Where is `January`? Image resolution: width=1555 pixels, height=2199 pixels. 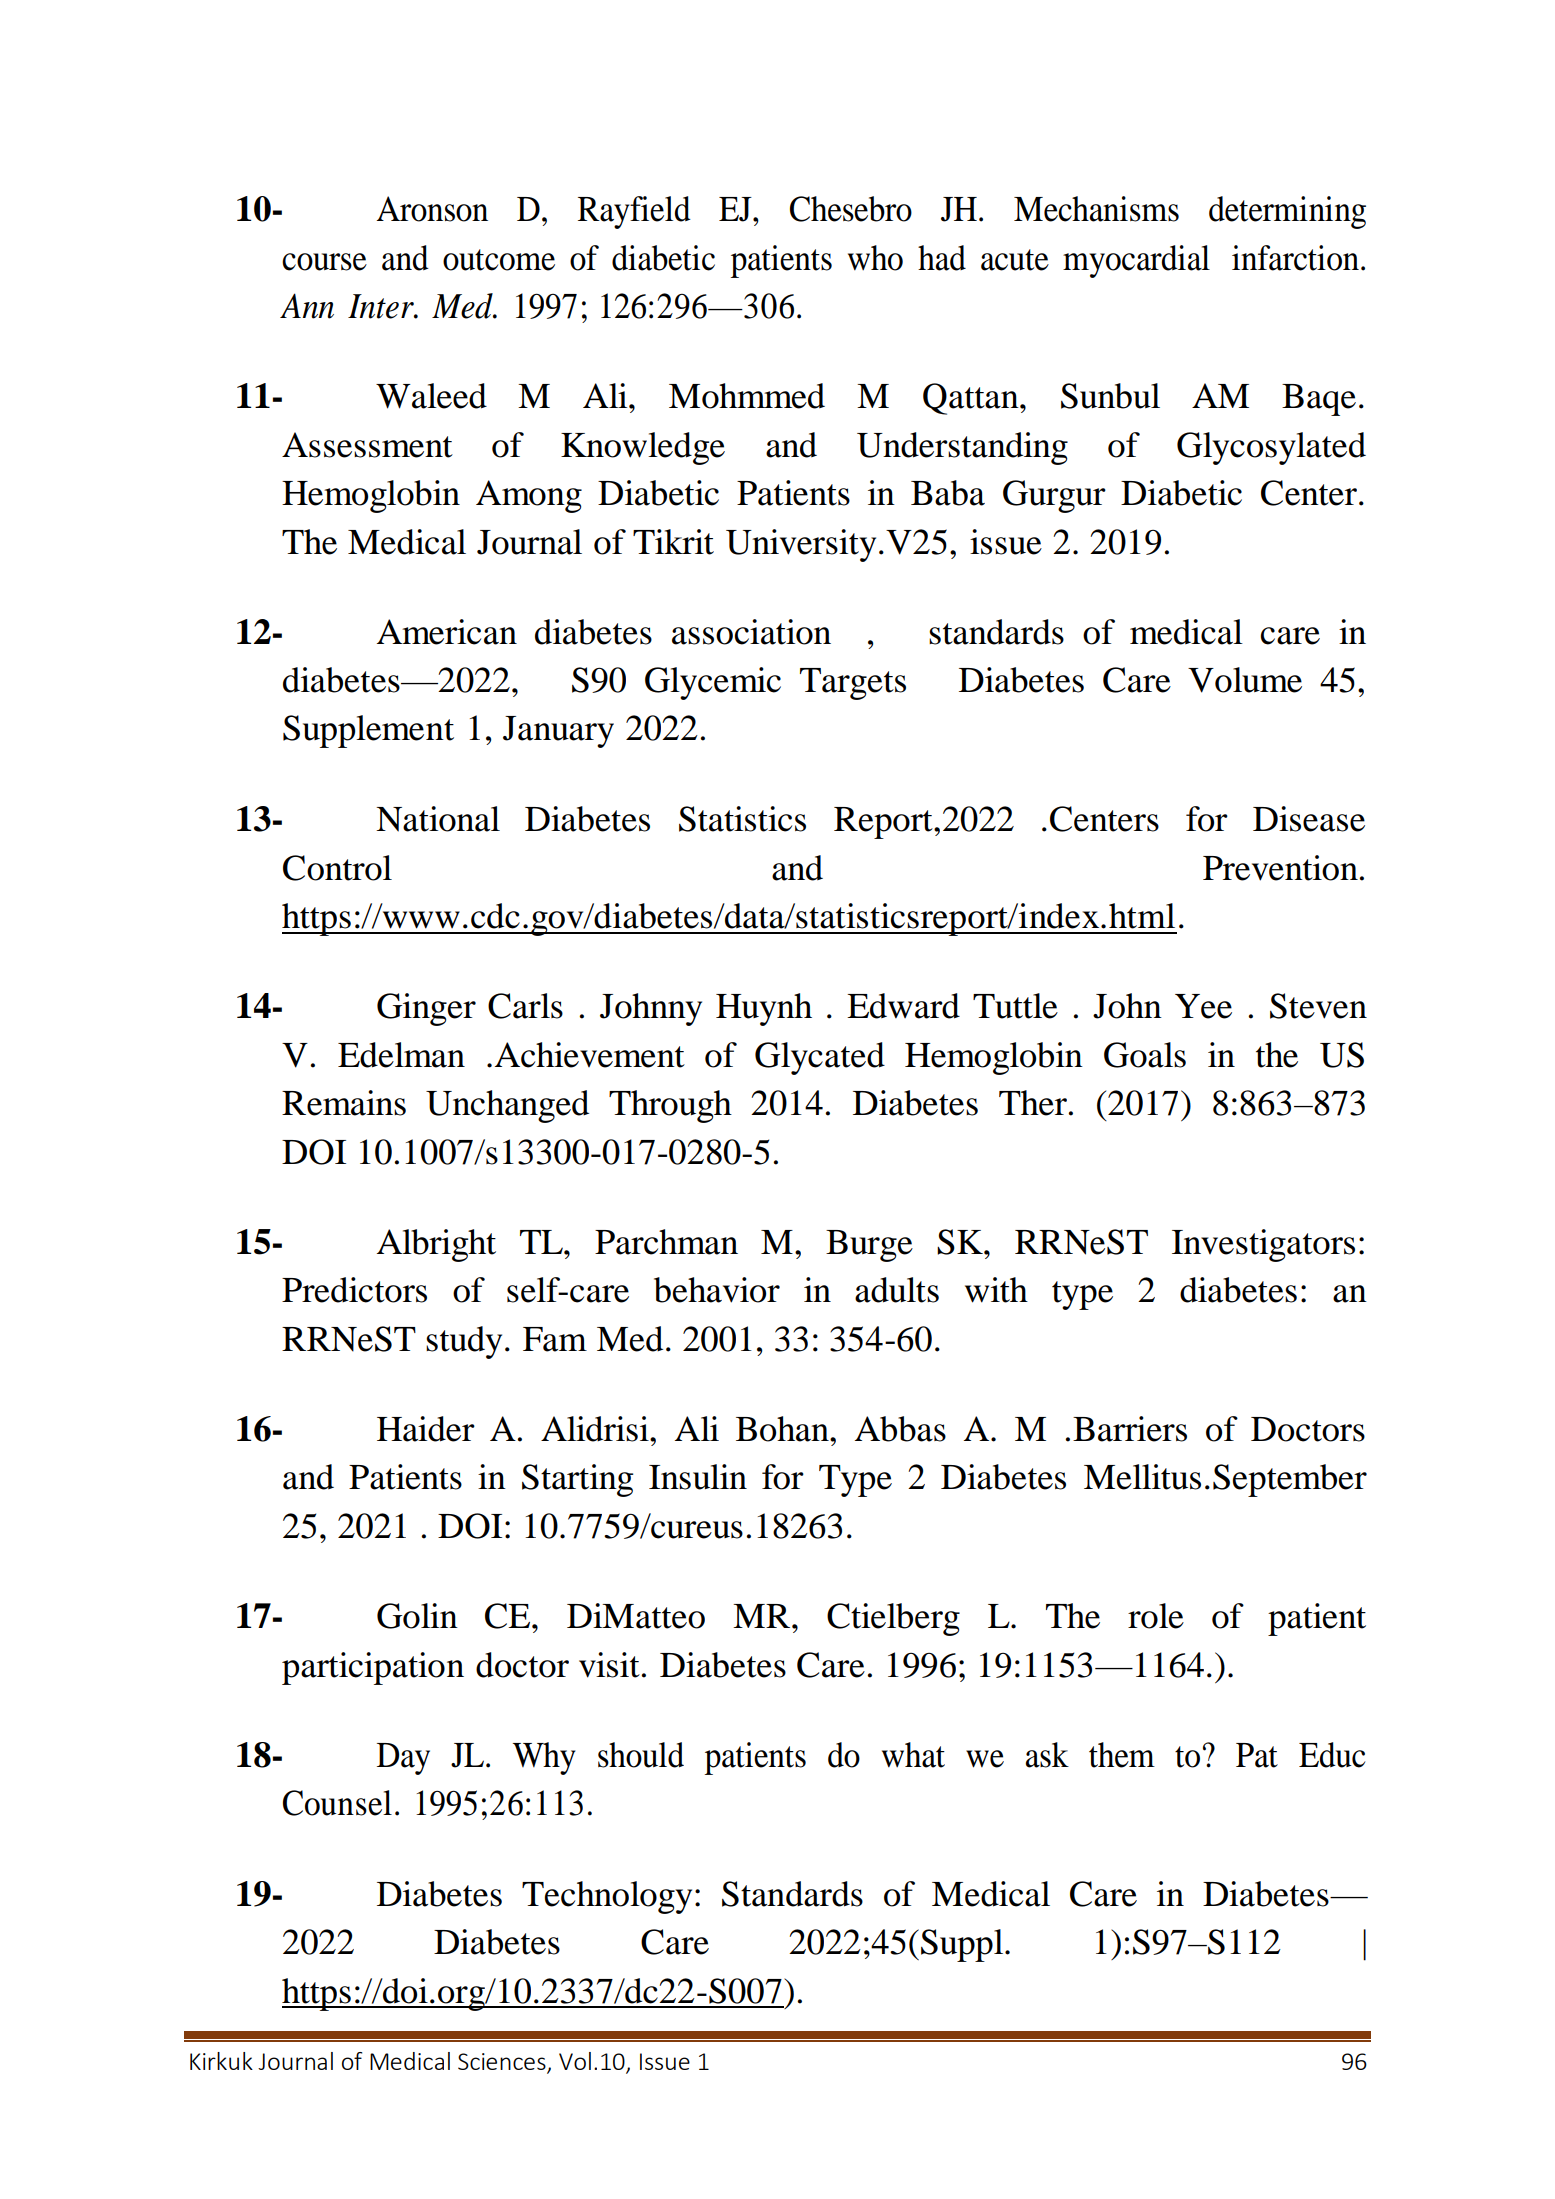
January is located at coordinates (558, 732).
